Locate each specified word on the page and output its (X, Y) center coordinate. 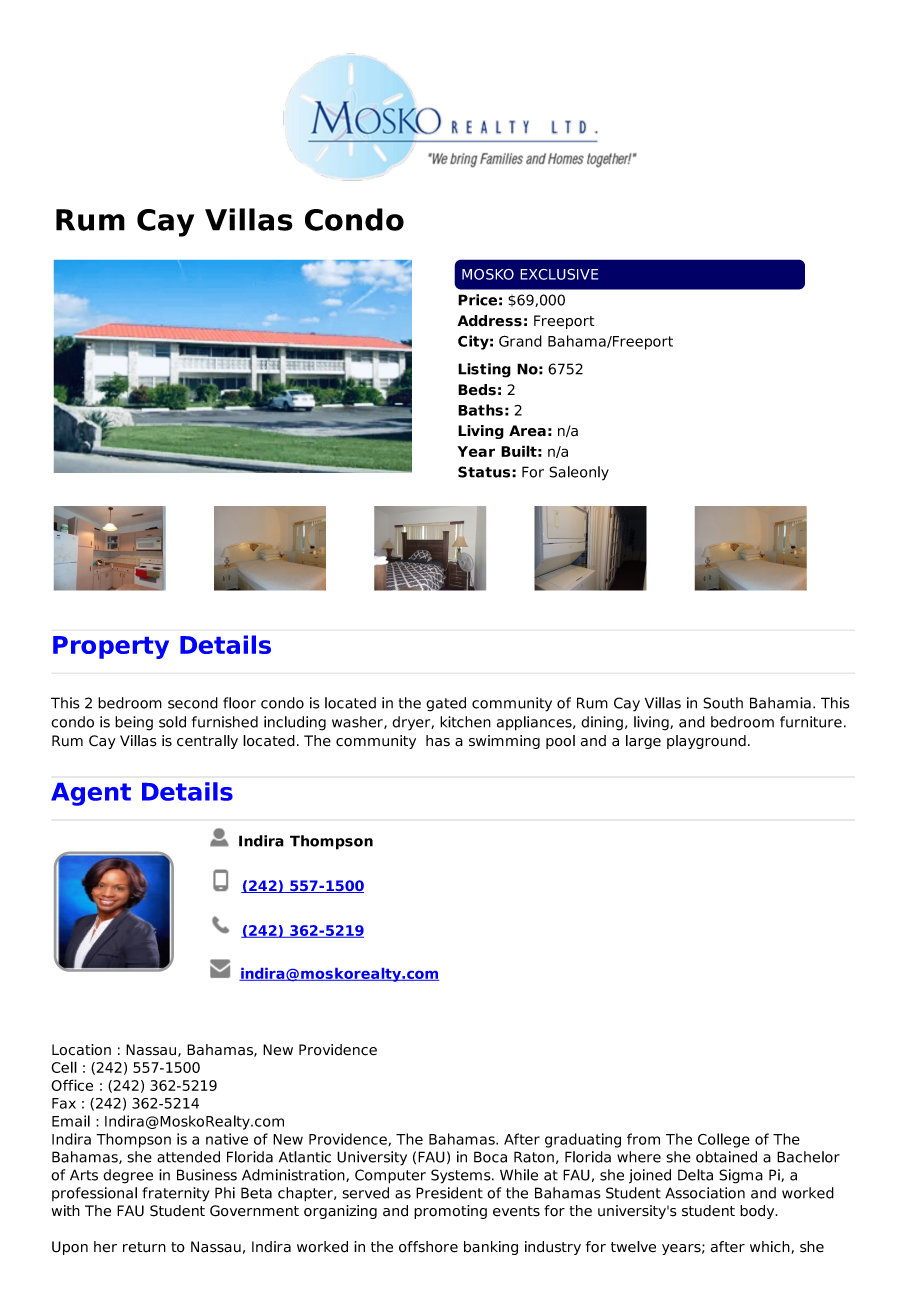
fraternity (175, 1194)
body (758, 1212)
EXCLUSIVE (559, 274)
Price (477, 300)
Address (489, 321)
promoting (450, 1212)
